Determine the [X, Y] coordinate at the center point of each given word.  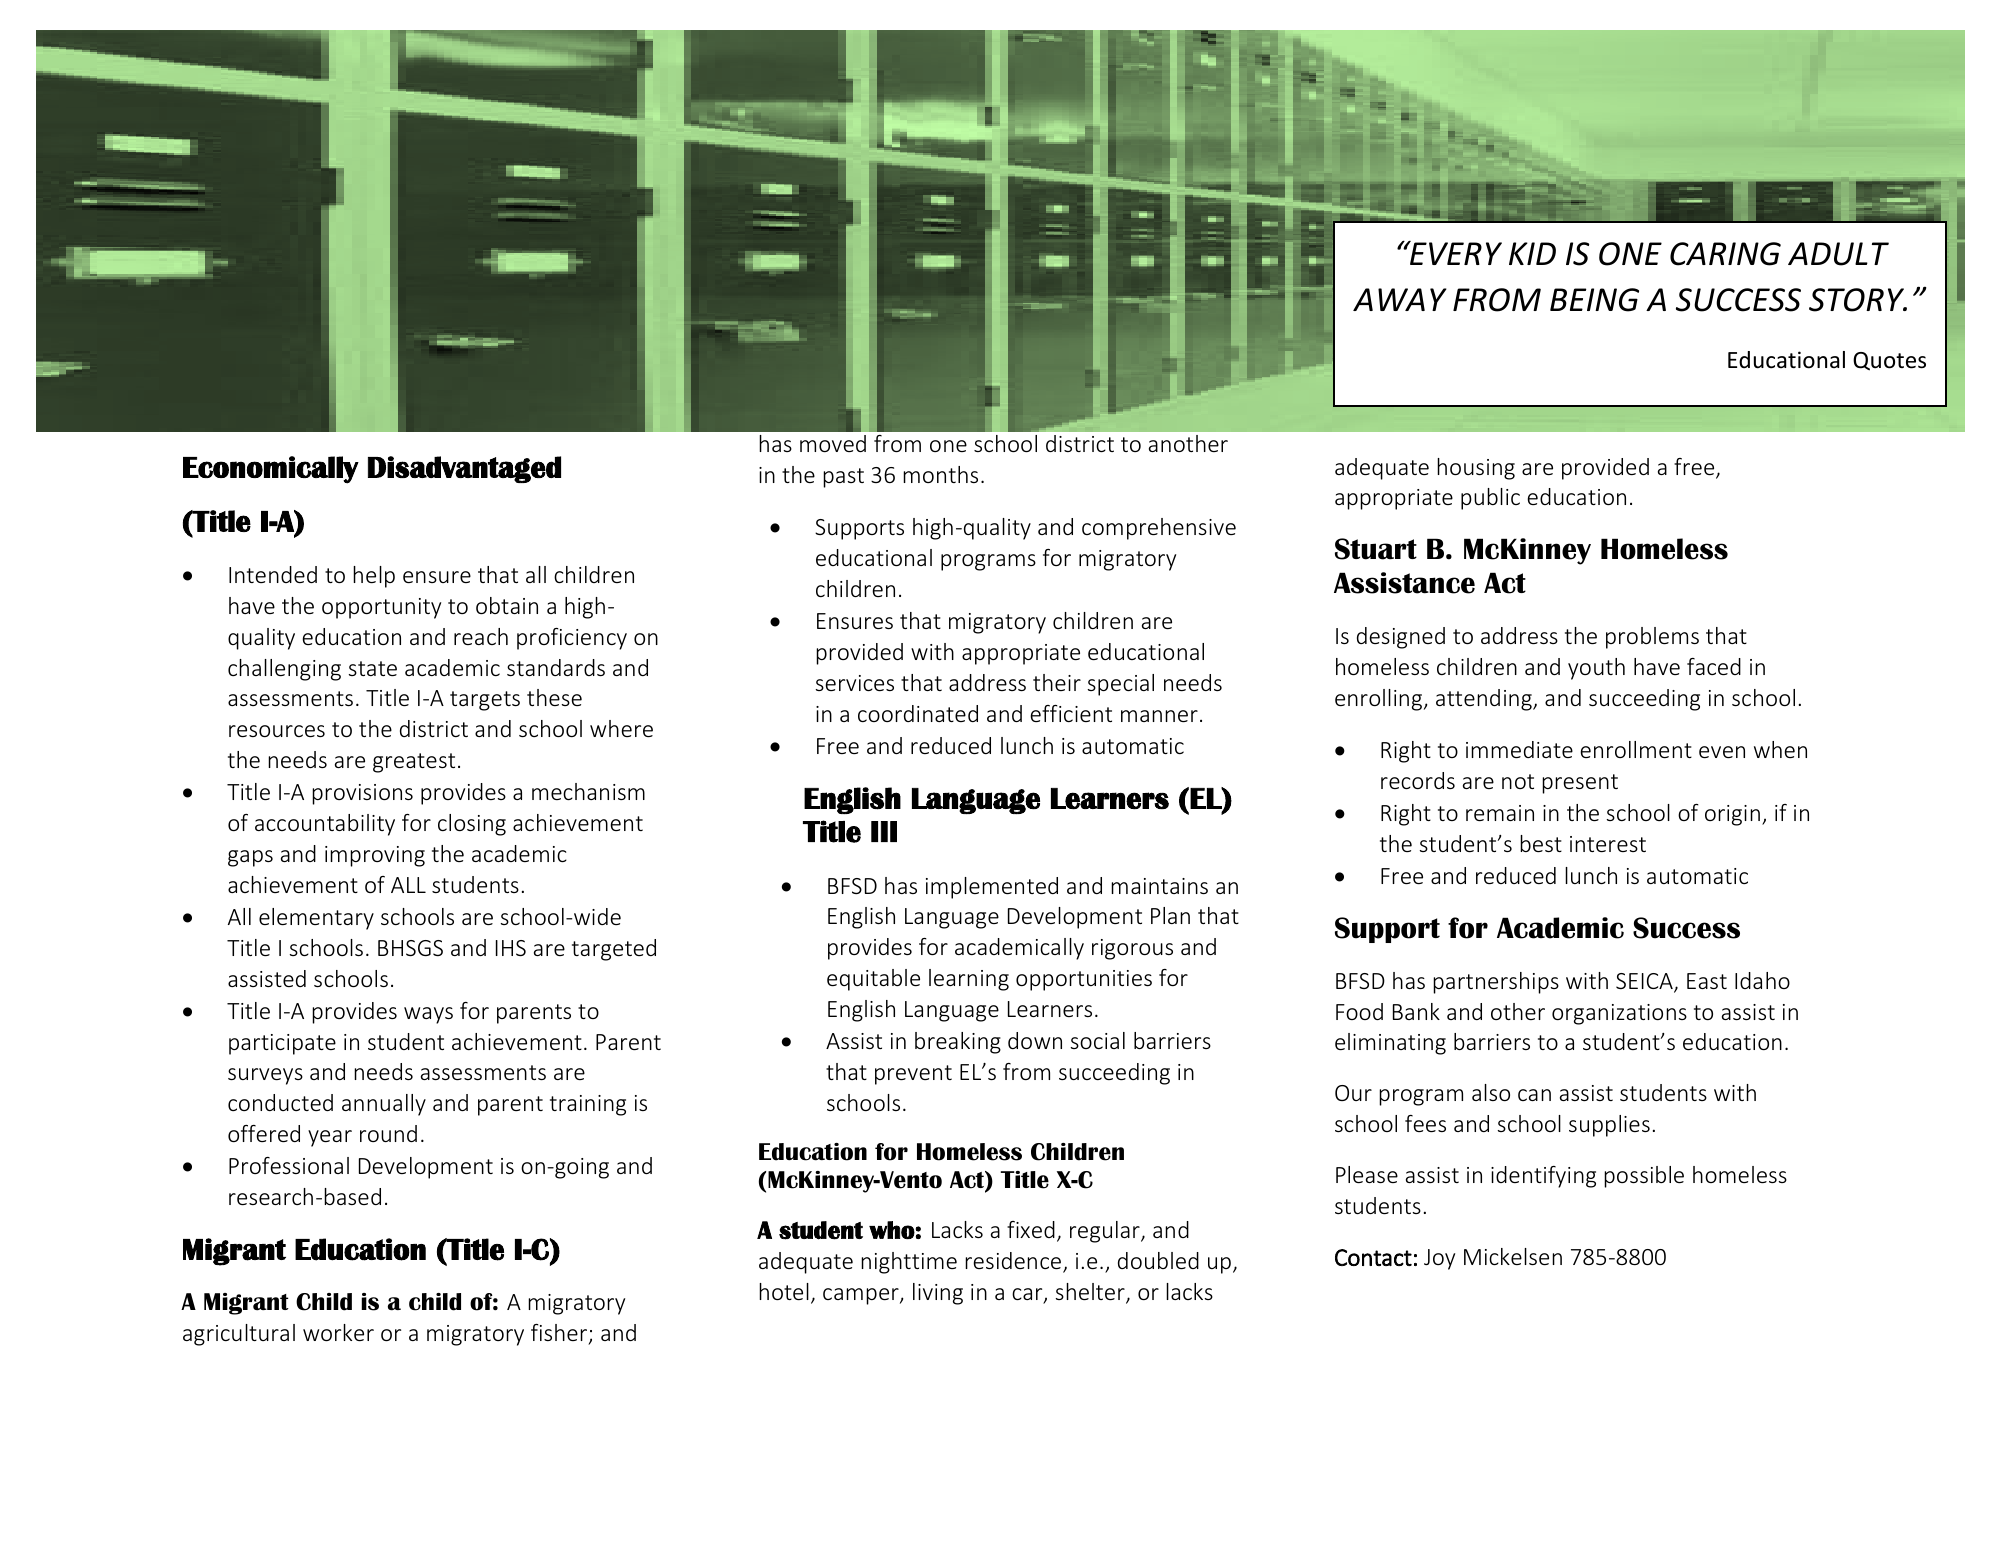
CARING [1725, 254]
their [1057, 682]
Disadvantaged [464, 469]
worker [338, 1332]
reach [481, 636]
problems [1652, 638]
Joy [1439, 1259]
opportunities [1084, 980]
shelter [1091, 1293]
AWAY [1400, 299]
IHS [511, 948]
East [1707, 981]
